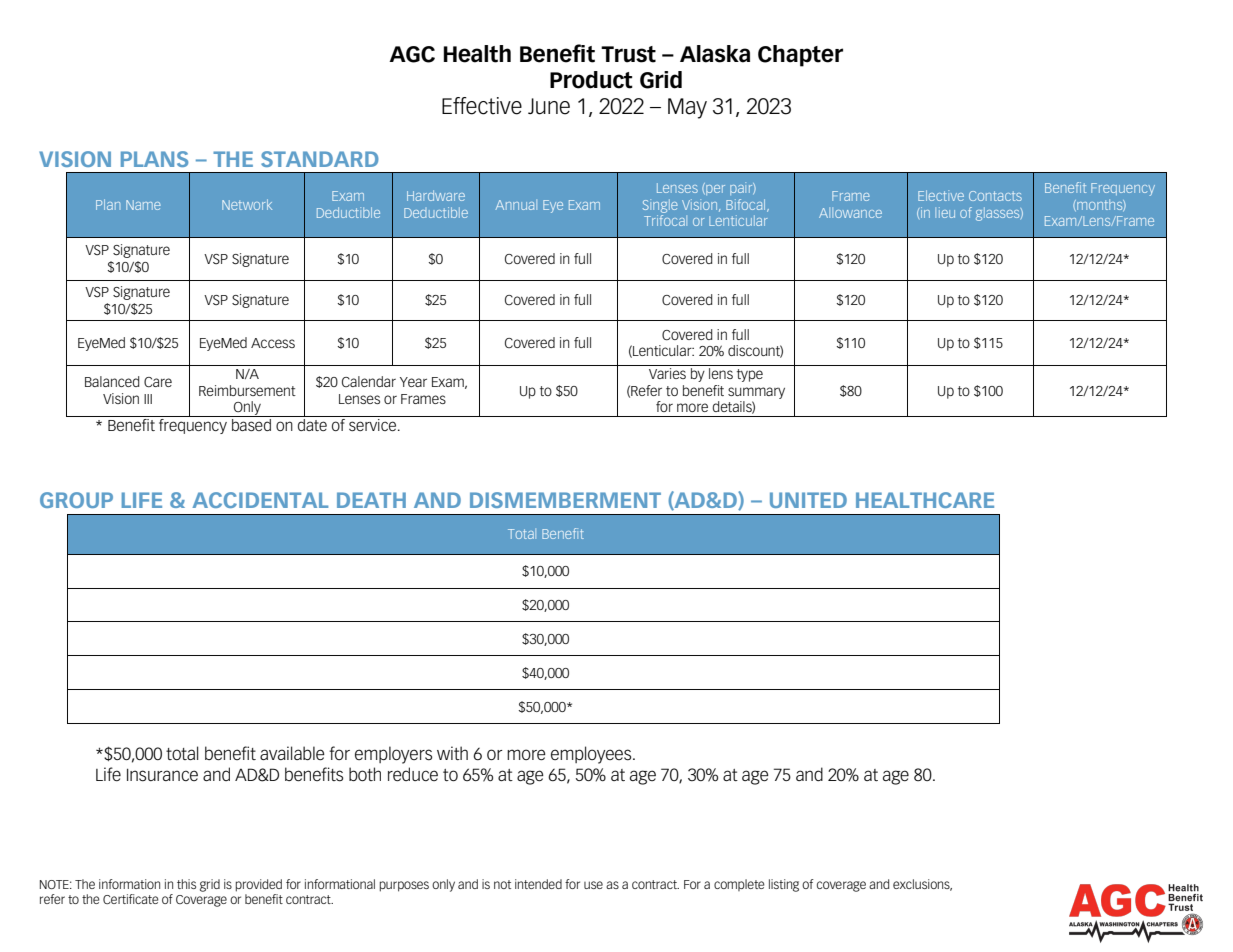 Image resolution: width=1233 pixels, height=952 pixels. Describe the element at coordinates (808, 500) in the screenshot. I see `UNITED` at that location.
